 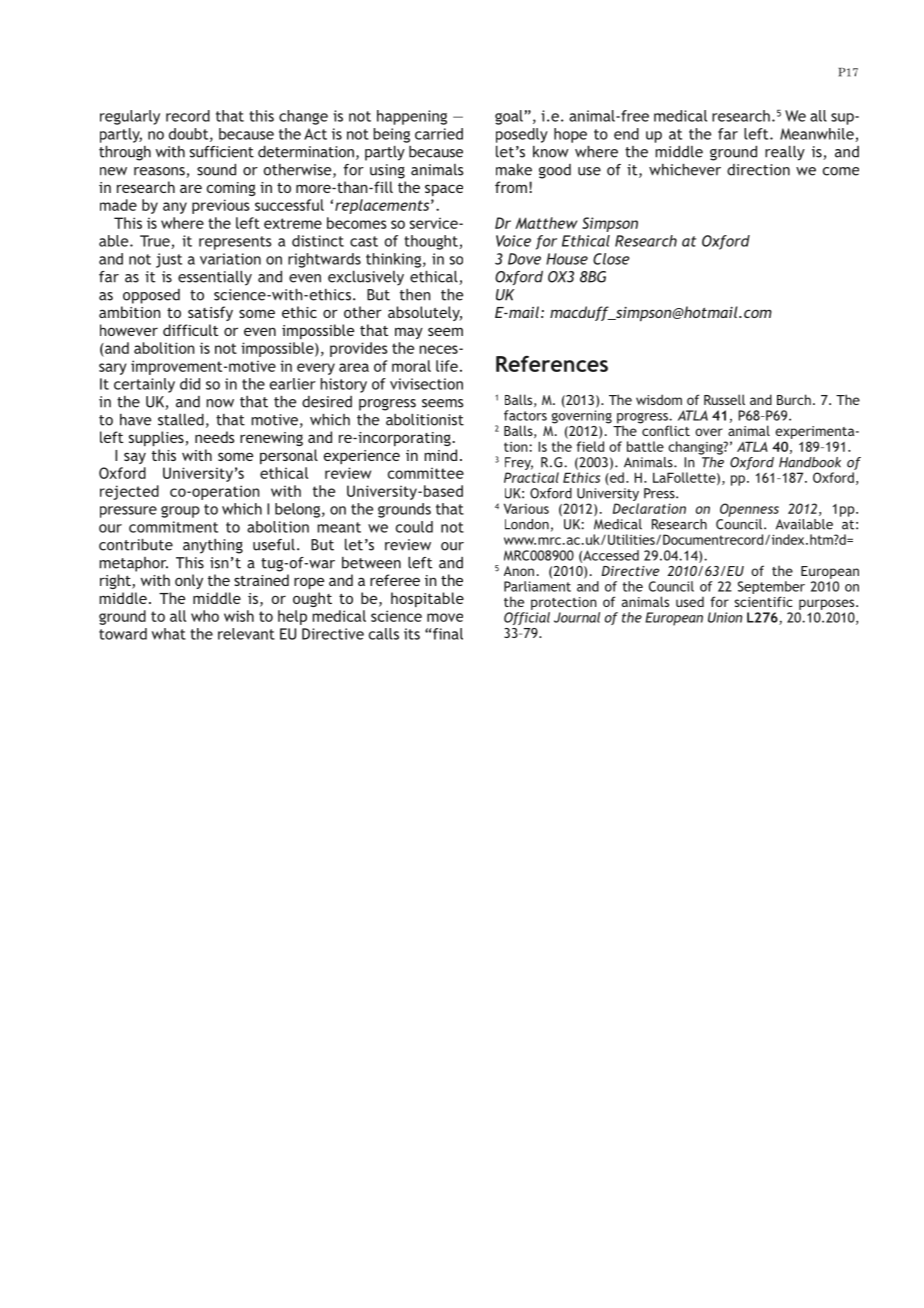 I want to click on just, so click(x=169, y=260).
